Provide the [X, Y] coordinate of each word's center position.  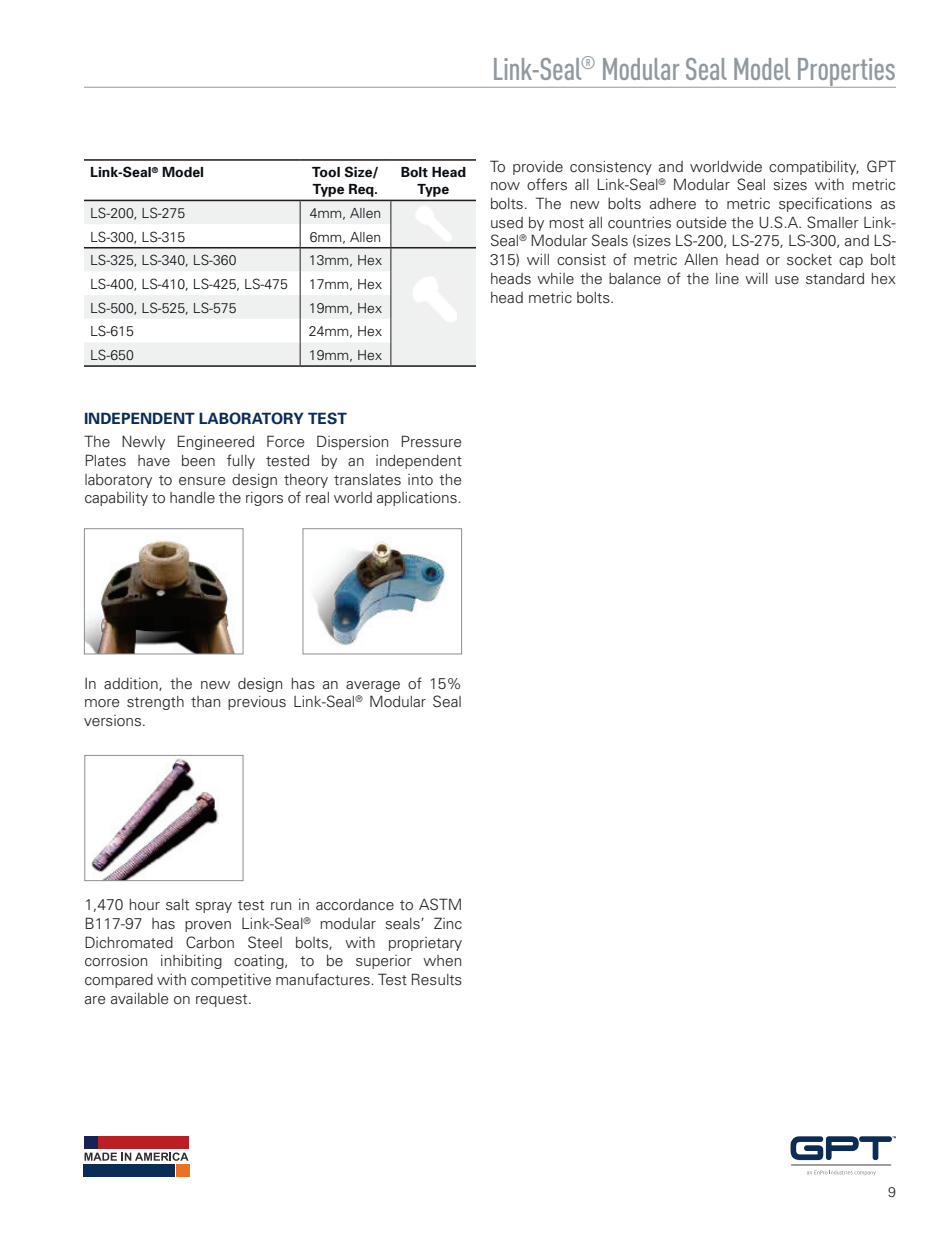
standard [835, 278]
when [442, 960]
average [373, 686]
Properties [846, 73]
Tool [326, 172]
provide [538, 168]
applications [418, 499]
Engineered [216, 442]
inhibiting [191, 962]
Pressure [431, 441]
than [205, 701]
